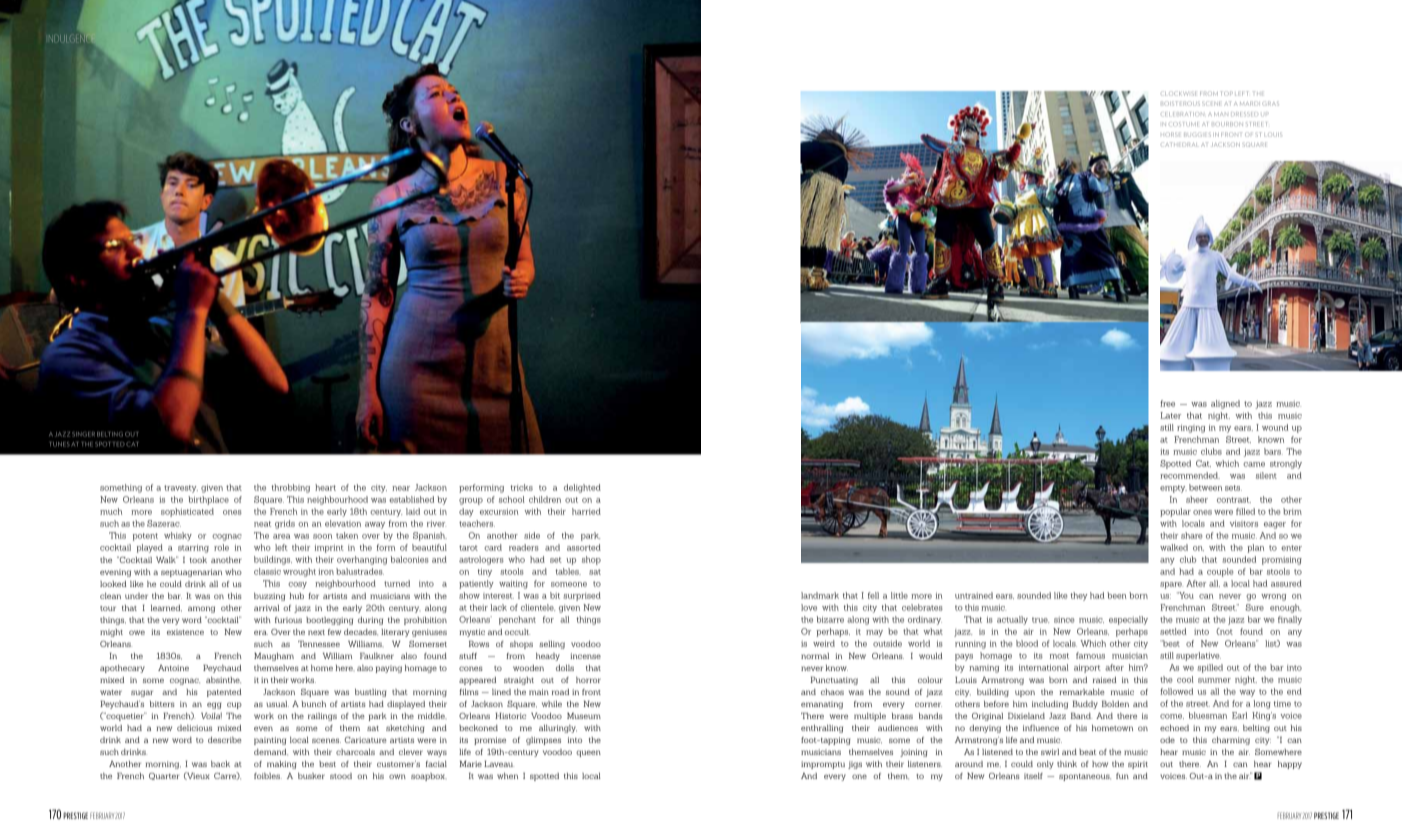  What do you see at coordinates (1138, 765) in the page?
I see `spirit` at bounding box center [1138, 765].
